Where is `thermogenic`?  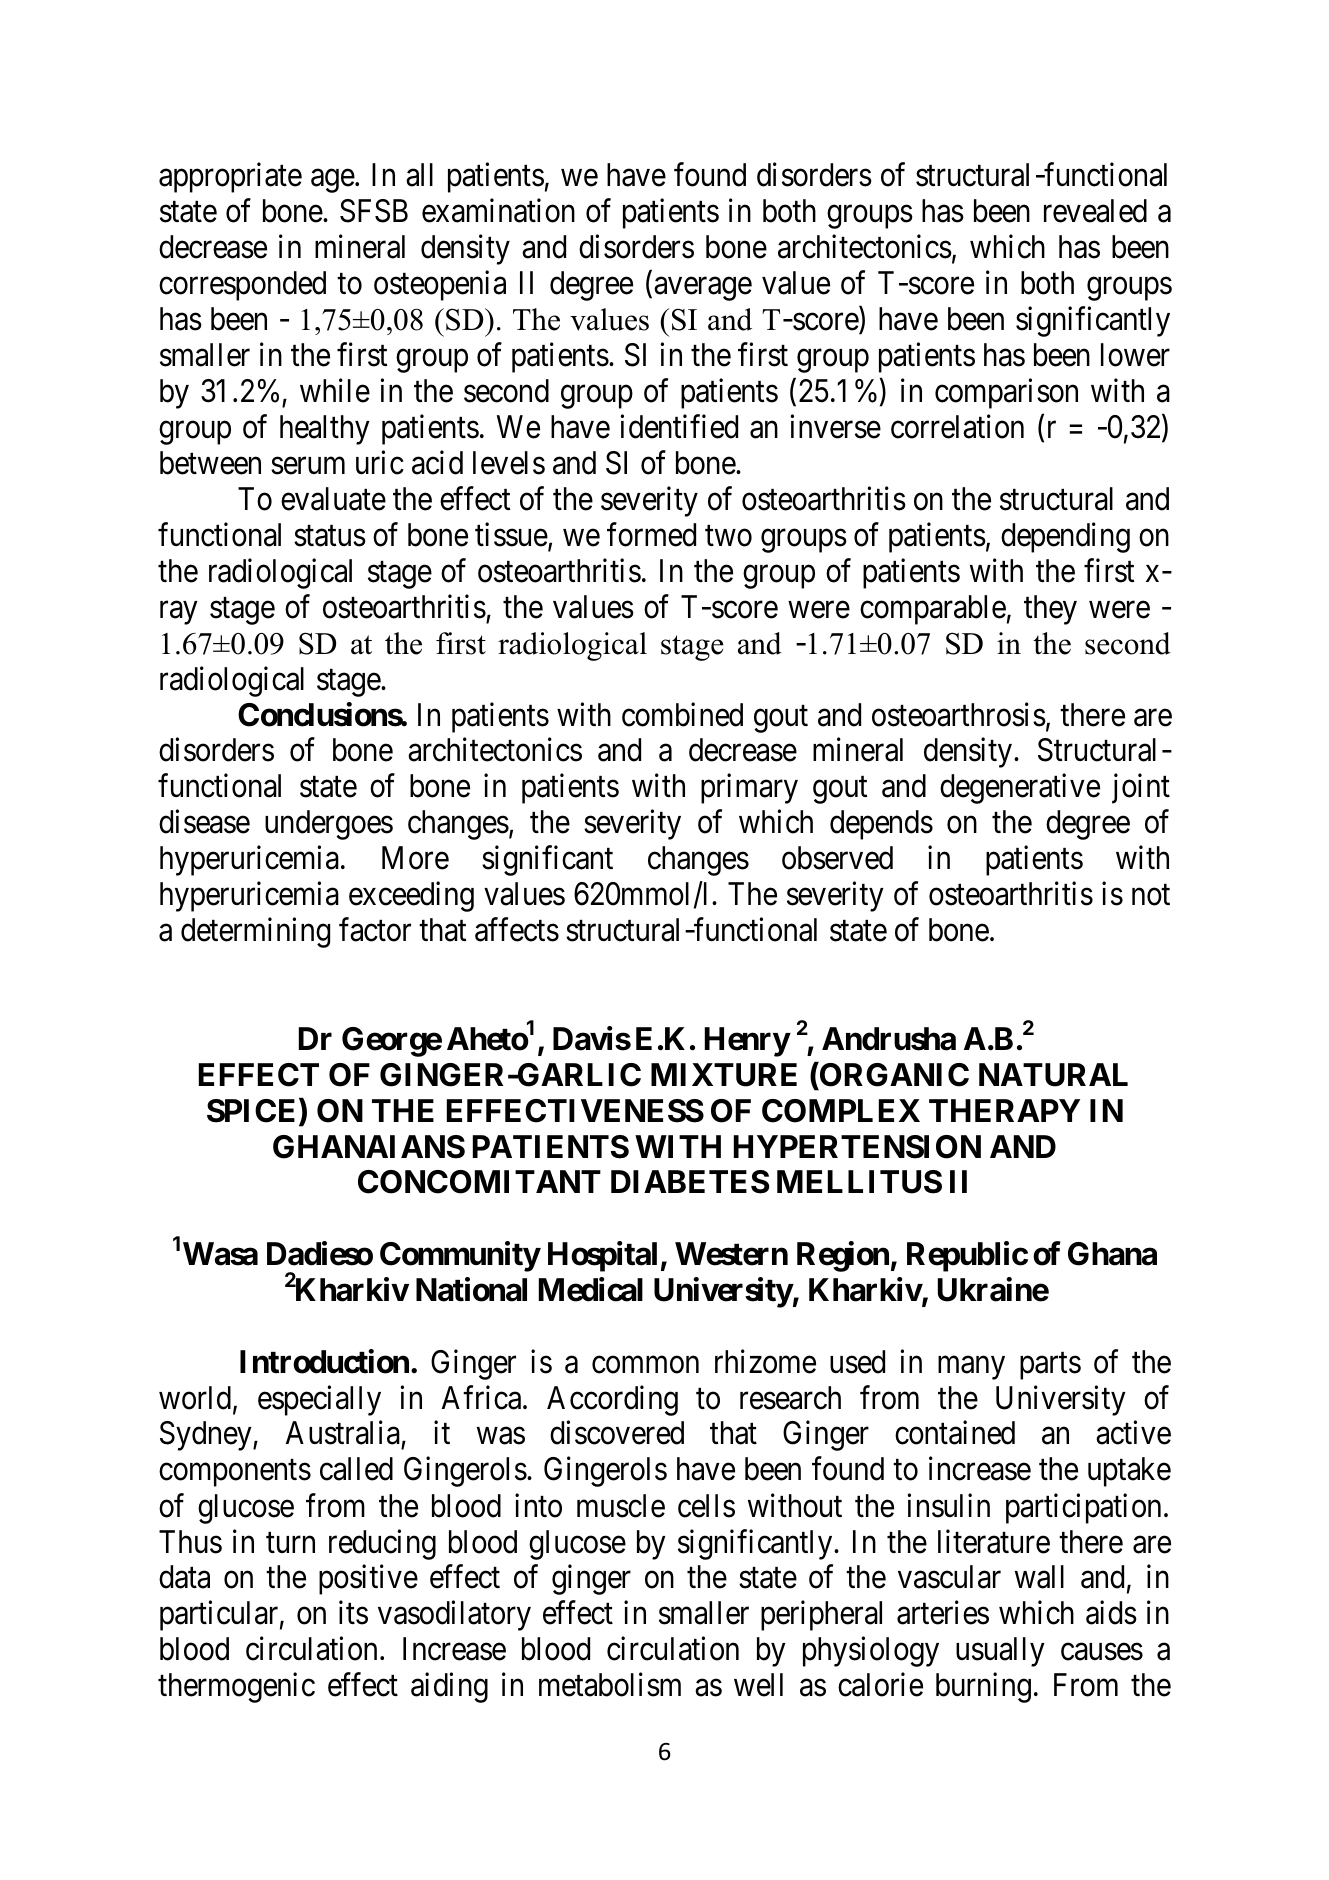 thermogenic is located at coordinates (236, 1688).
